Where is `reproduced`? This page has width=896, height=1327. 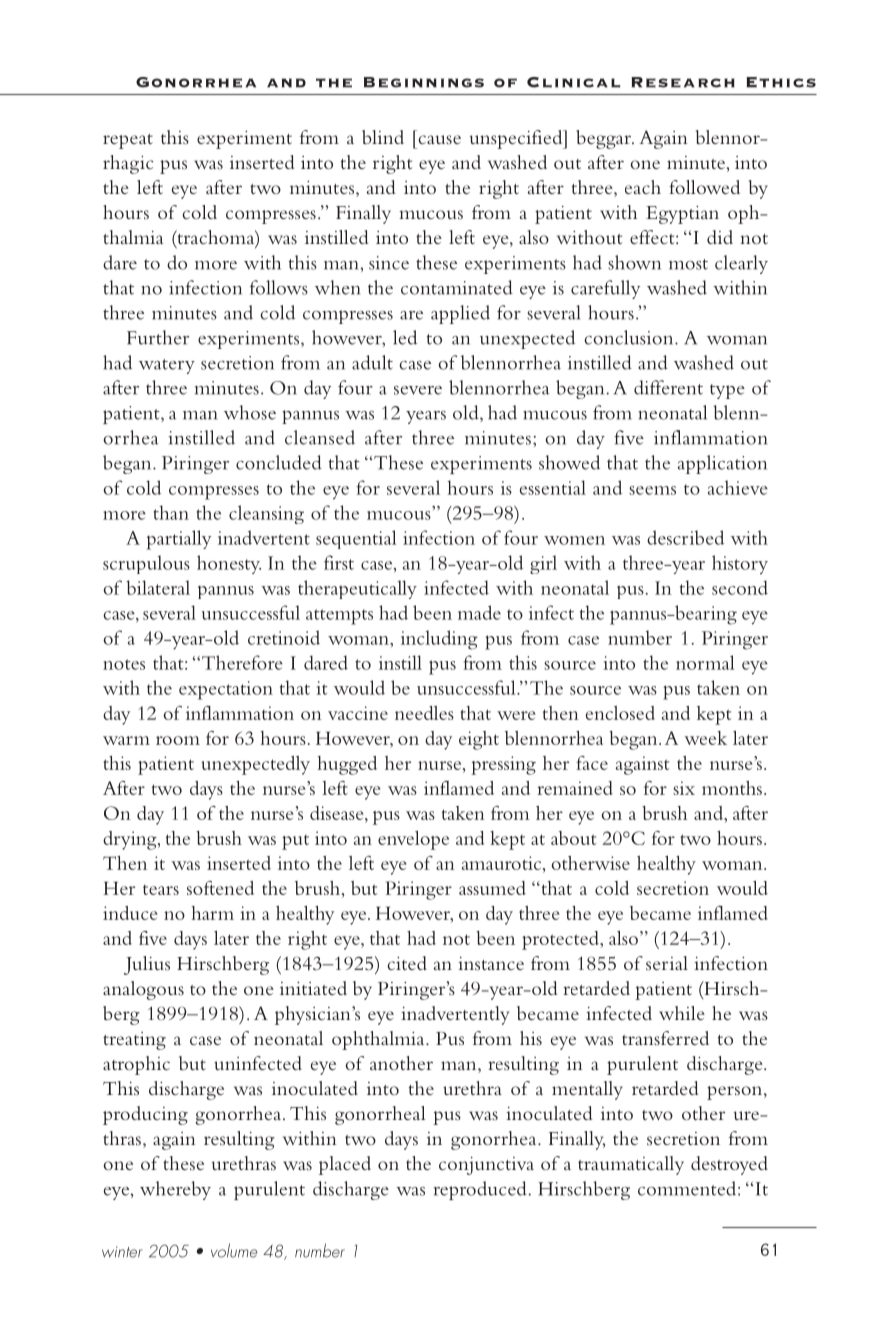 reproduced is located at coordinates (481, 1190).
